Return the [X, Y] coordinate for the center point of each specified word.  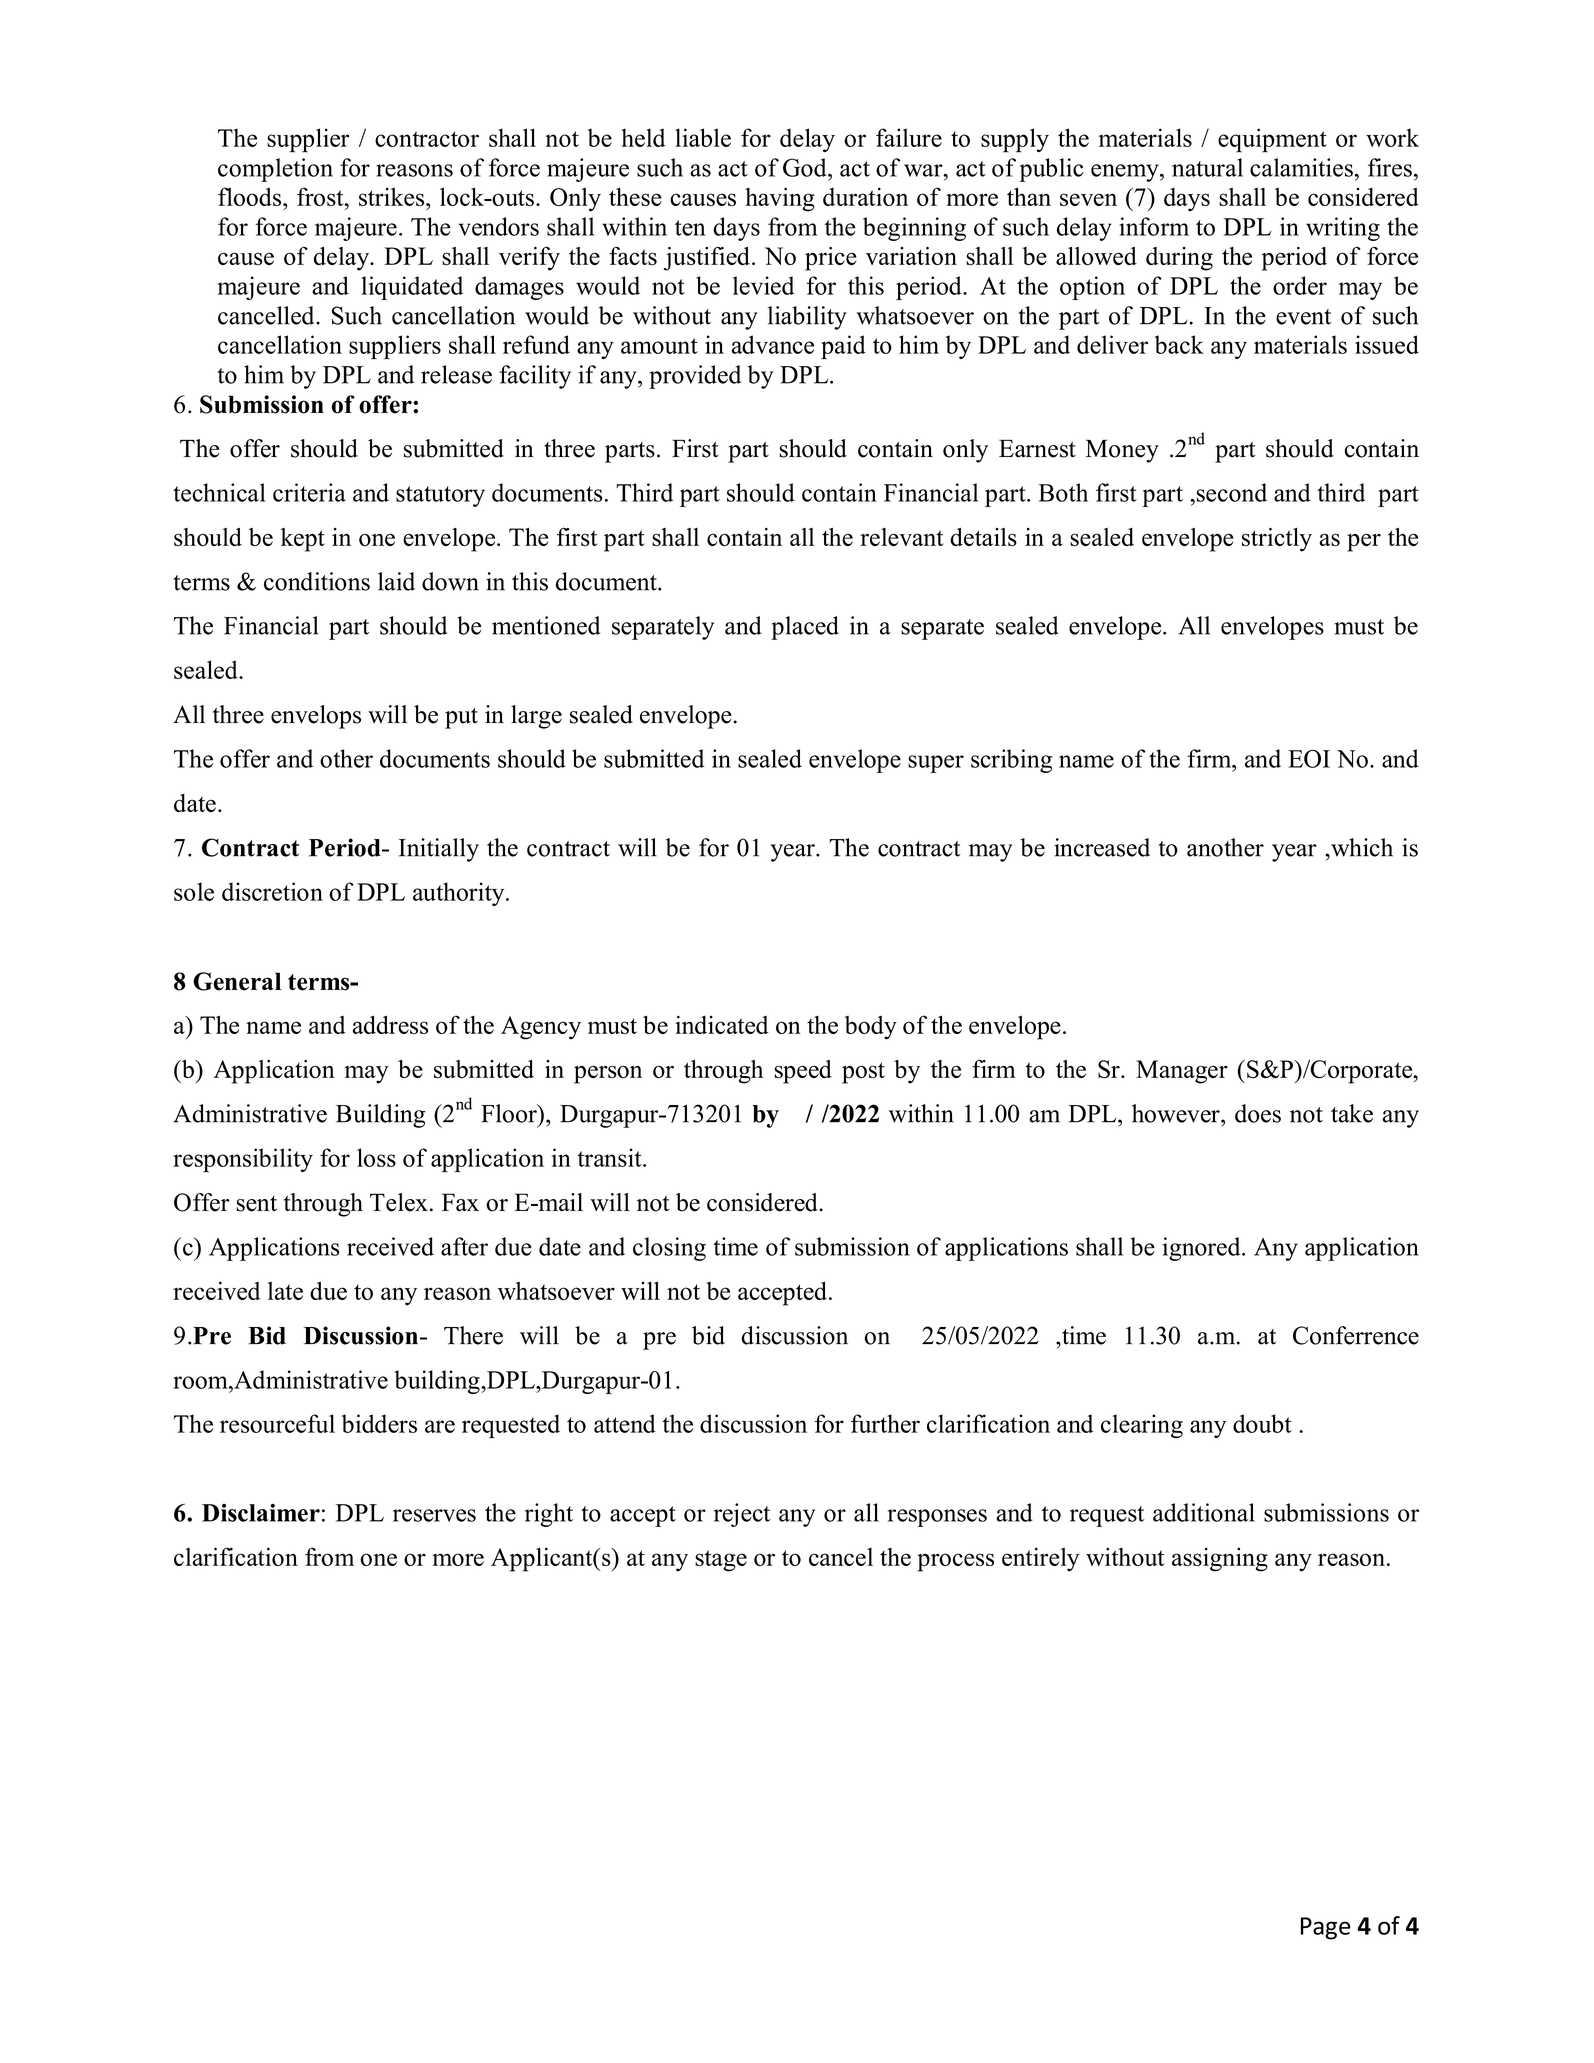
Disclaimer [261, 1513]
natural [1207, 167]
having [780, 199]
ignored [1203, 1249]
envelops [316, 717]
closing [669, 1249]
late [285, 1291]
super [936, 764]
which [1361, 848]
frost [321, 196]
